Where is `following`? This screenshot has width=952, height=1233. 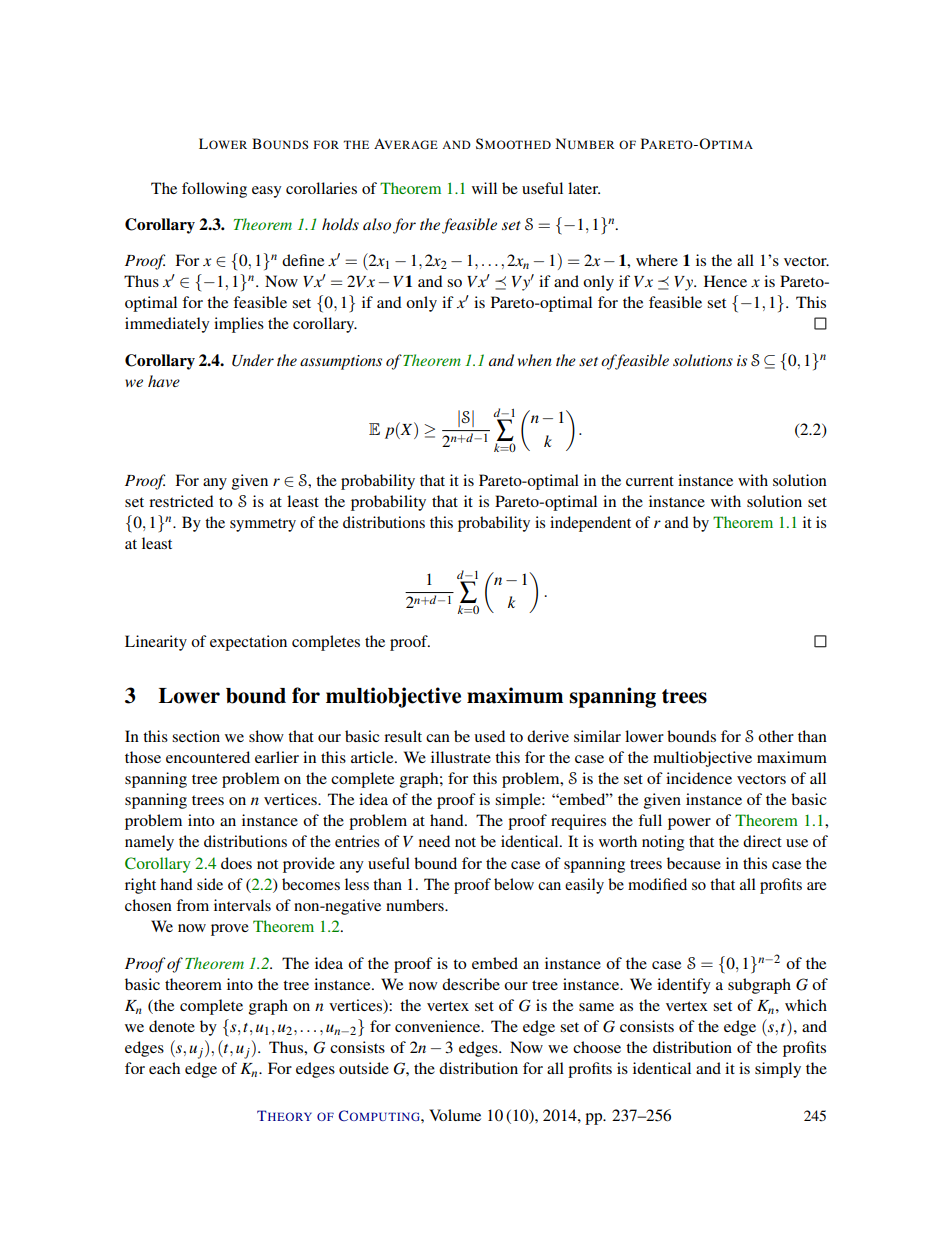
following is located at coordinates (214, 190).
